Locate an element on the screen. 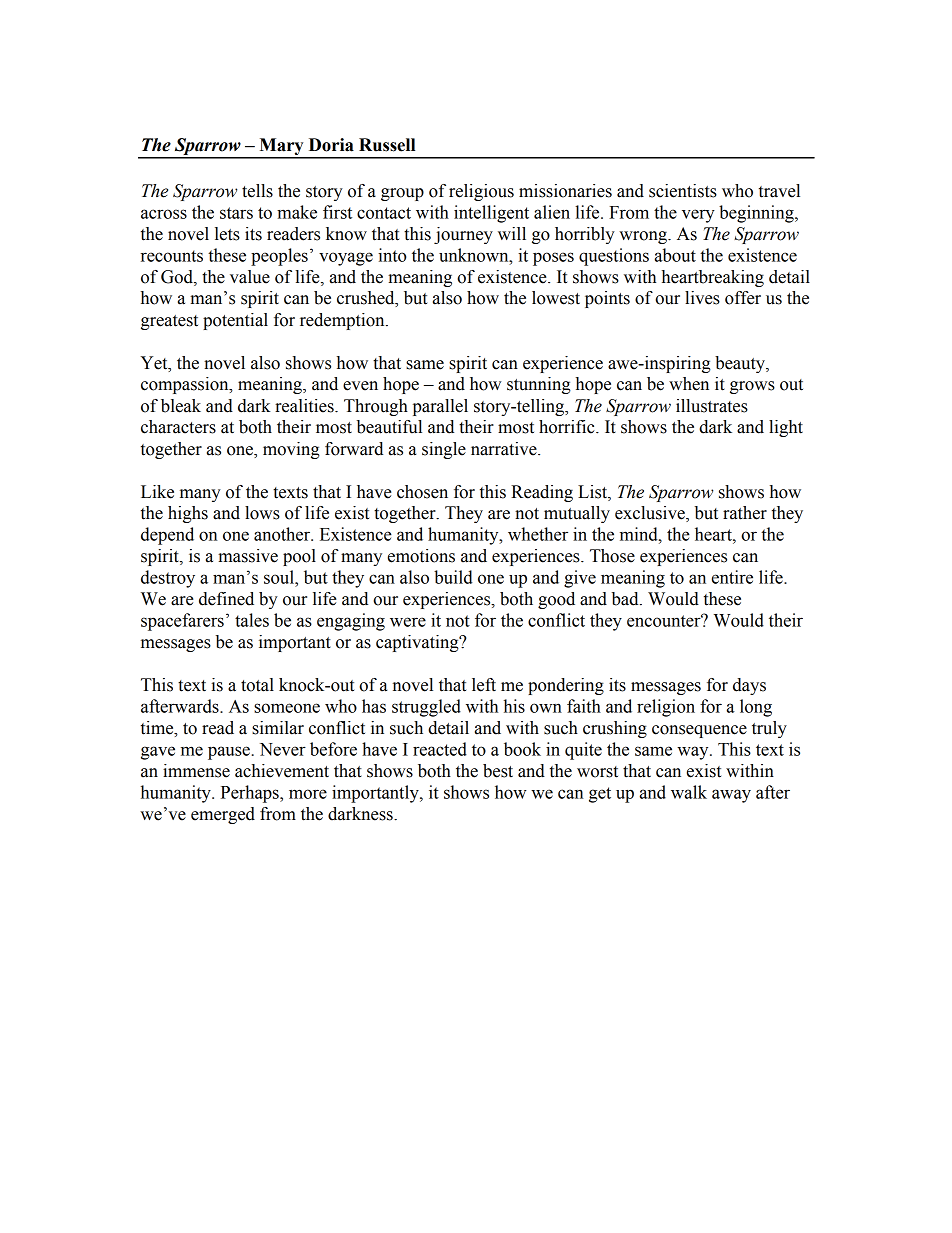 Image resolution: width=952 pixels, height=1233 pixels. lowest is located at coordinates (556, 298).
